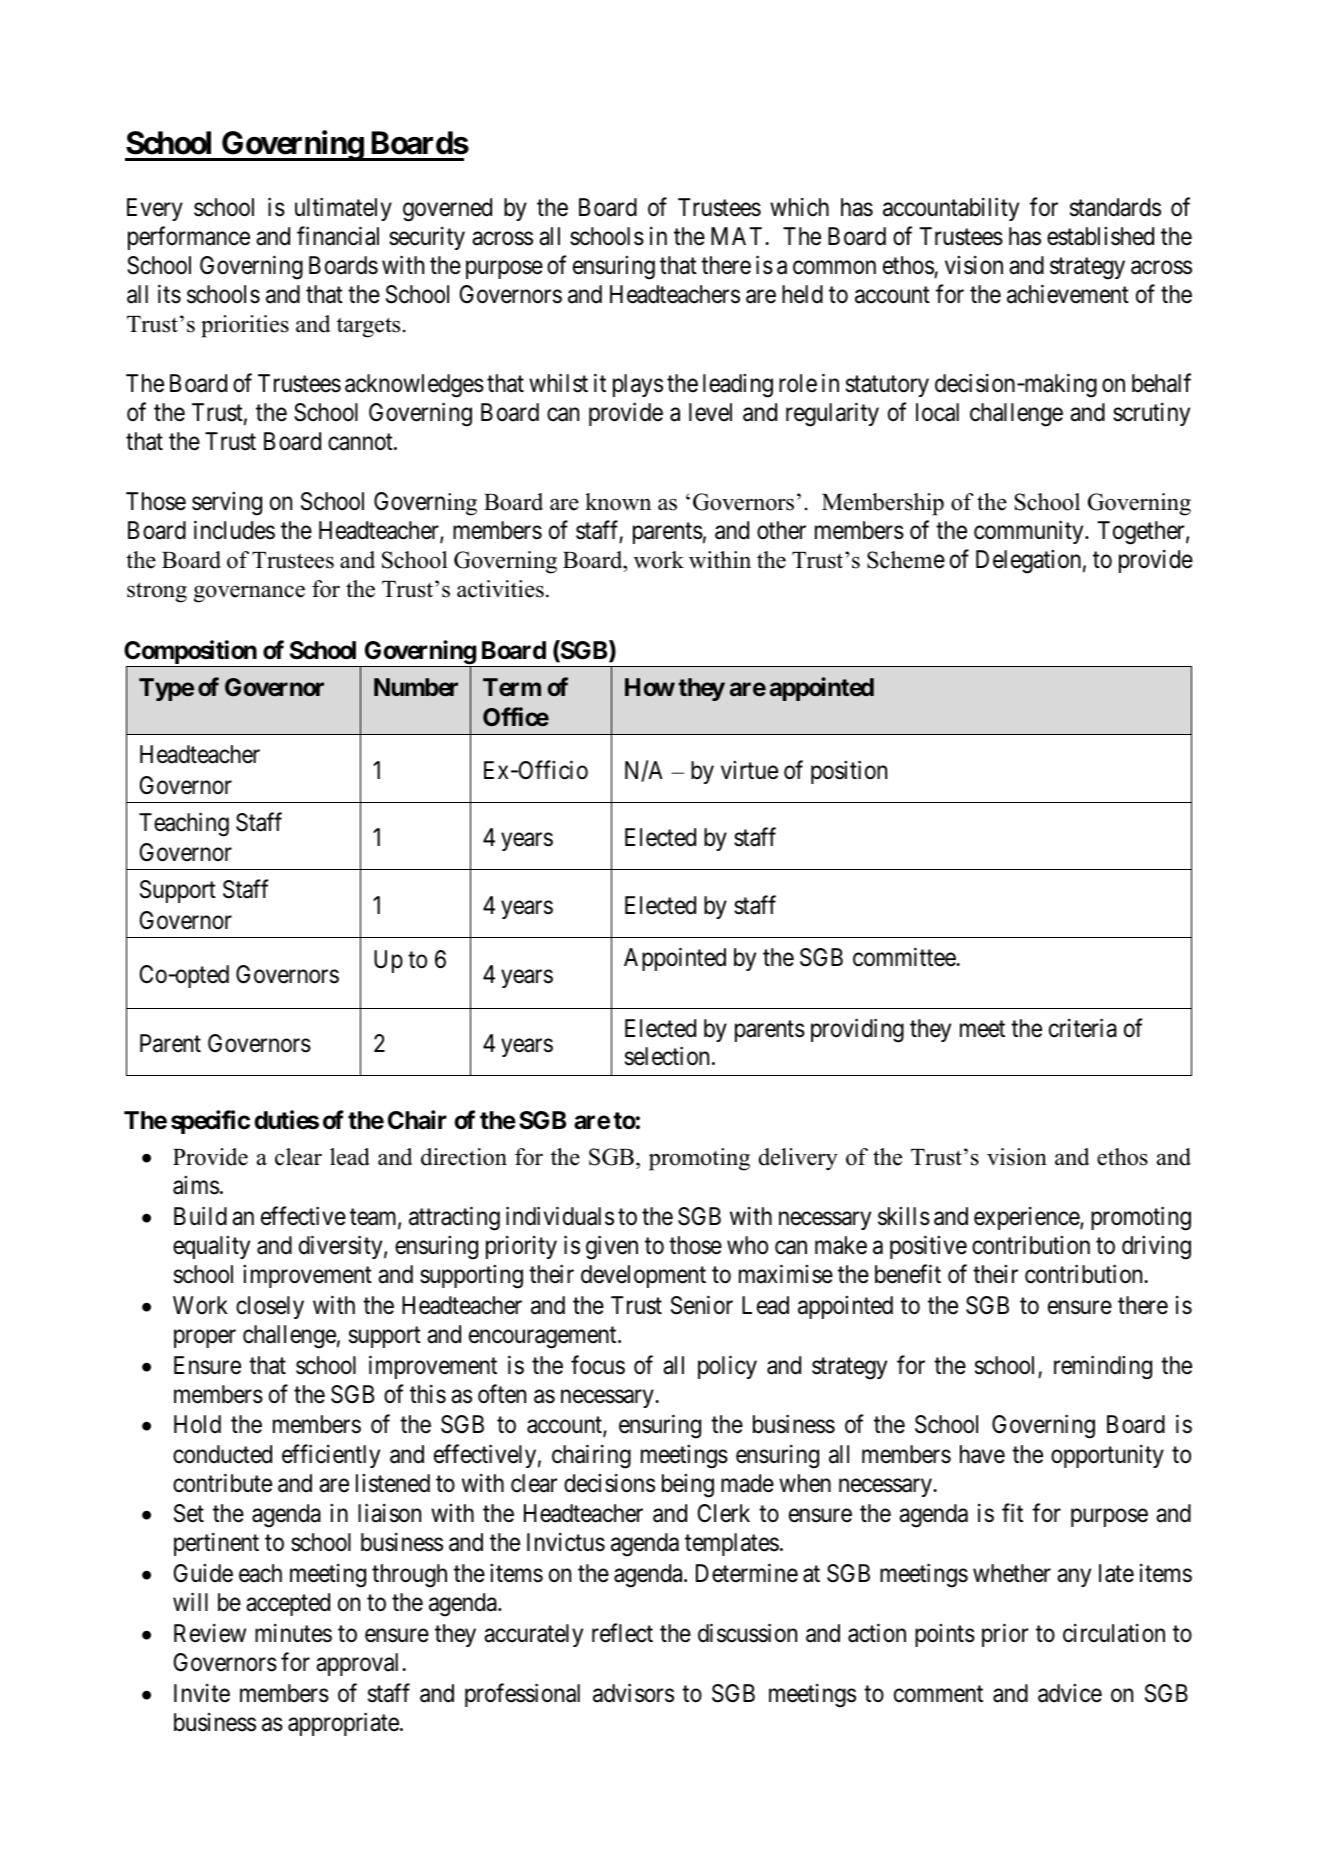 This image has width=1317, height=1862. Describe the element at coordinates (1030, 532) in the image. I see `community` at that location.
